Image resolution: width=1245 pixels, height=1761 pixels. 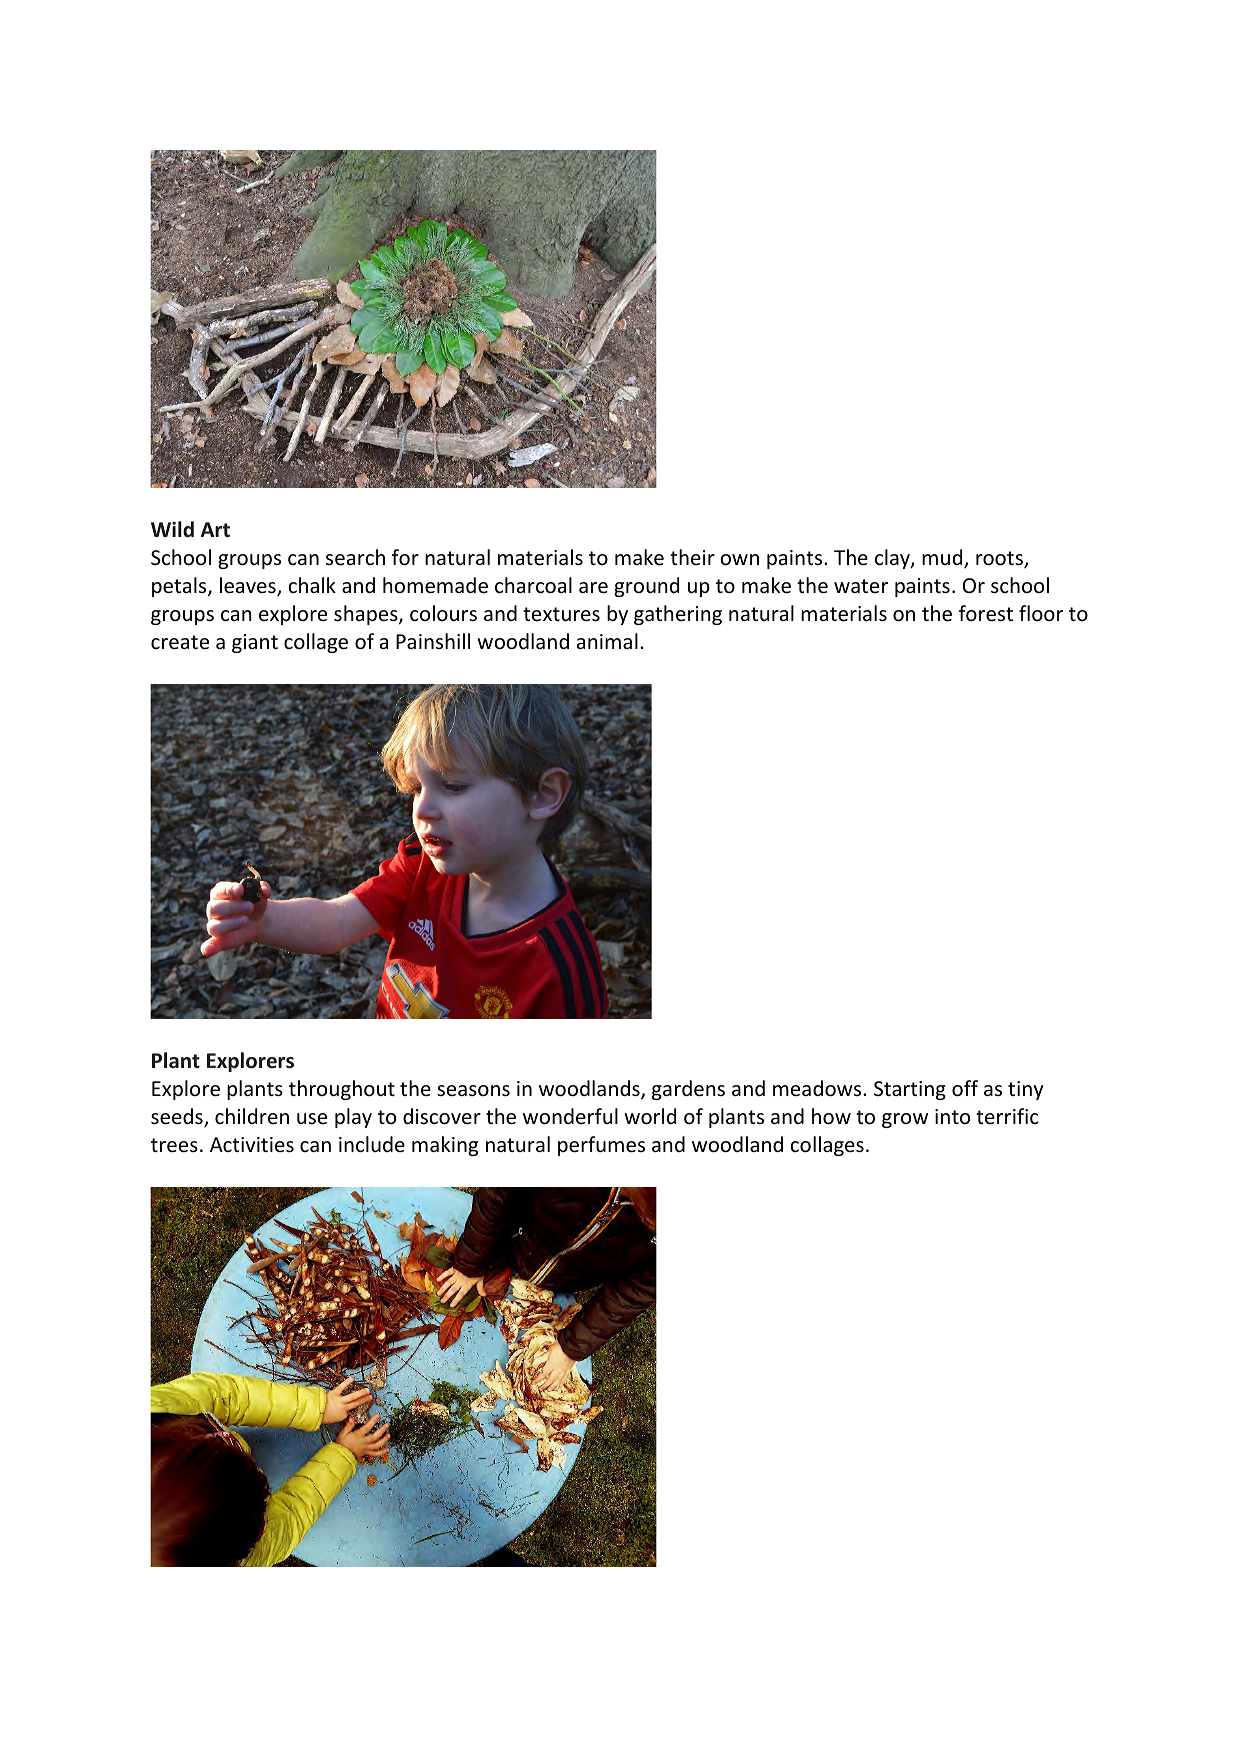 What do you see at coordinates (255, 643) in the screenshot?
I see `giant` at bounding box center [255, 643].
